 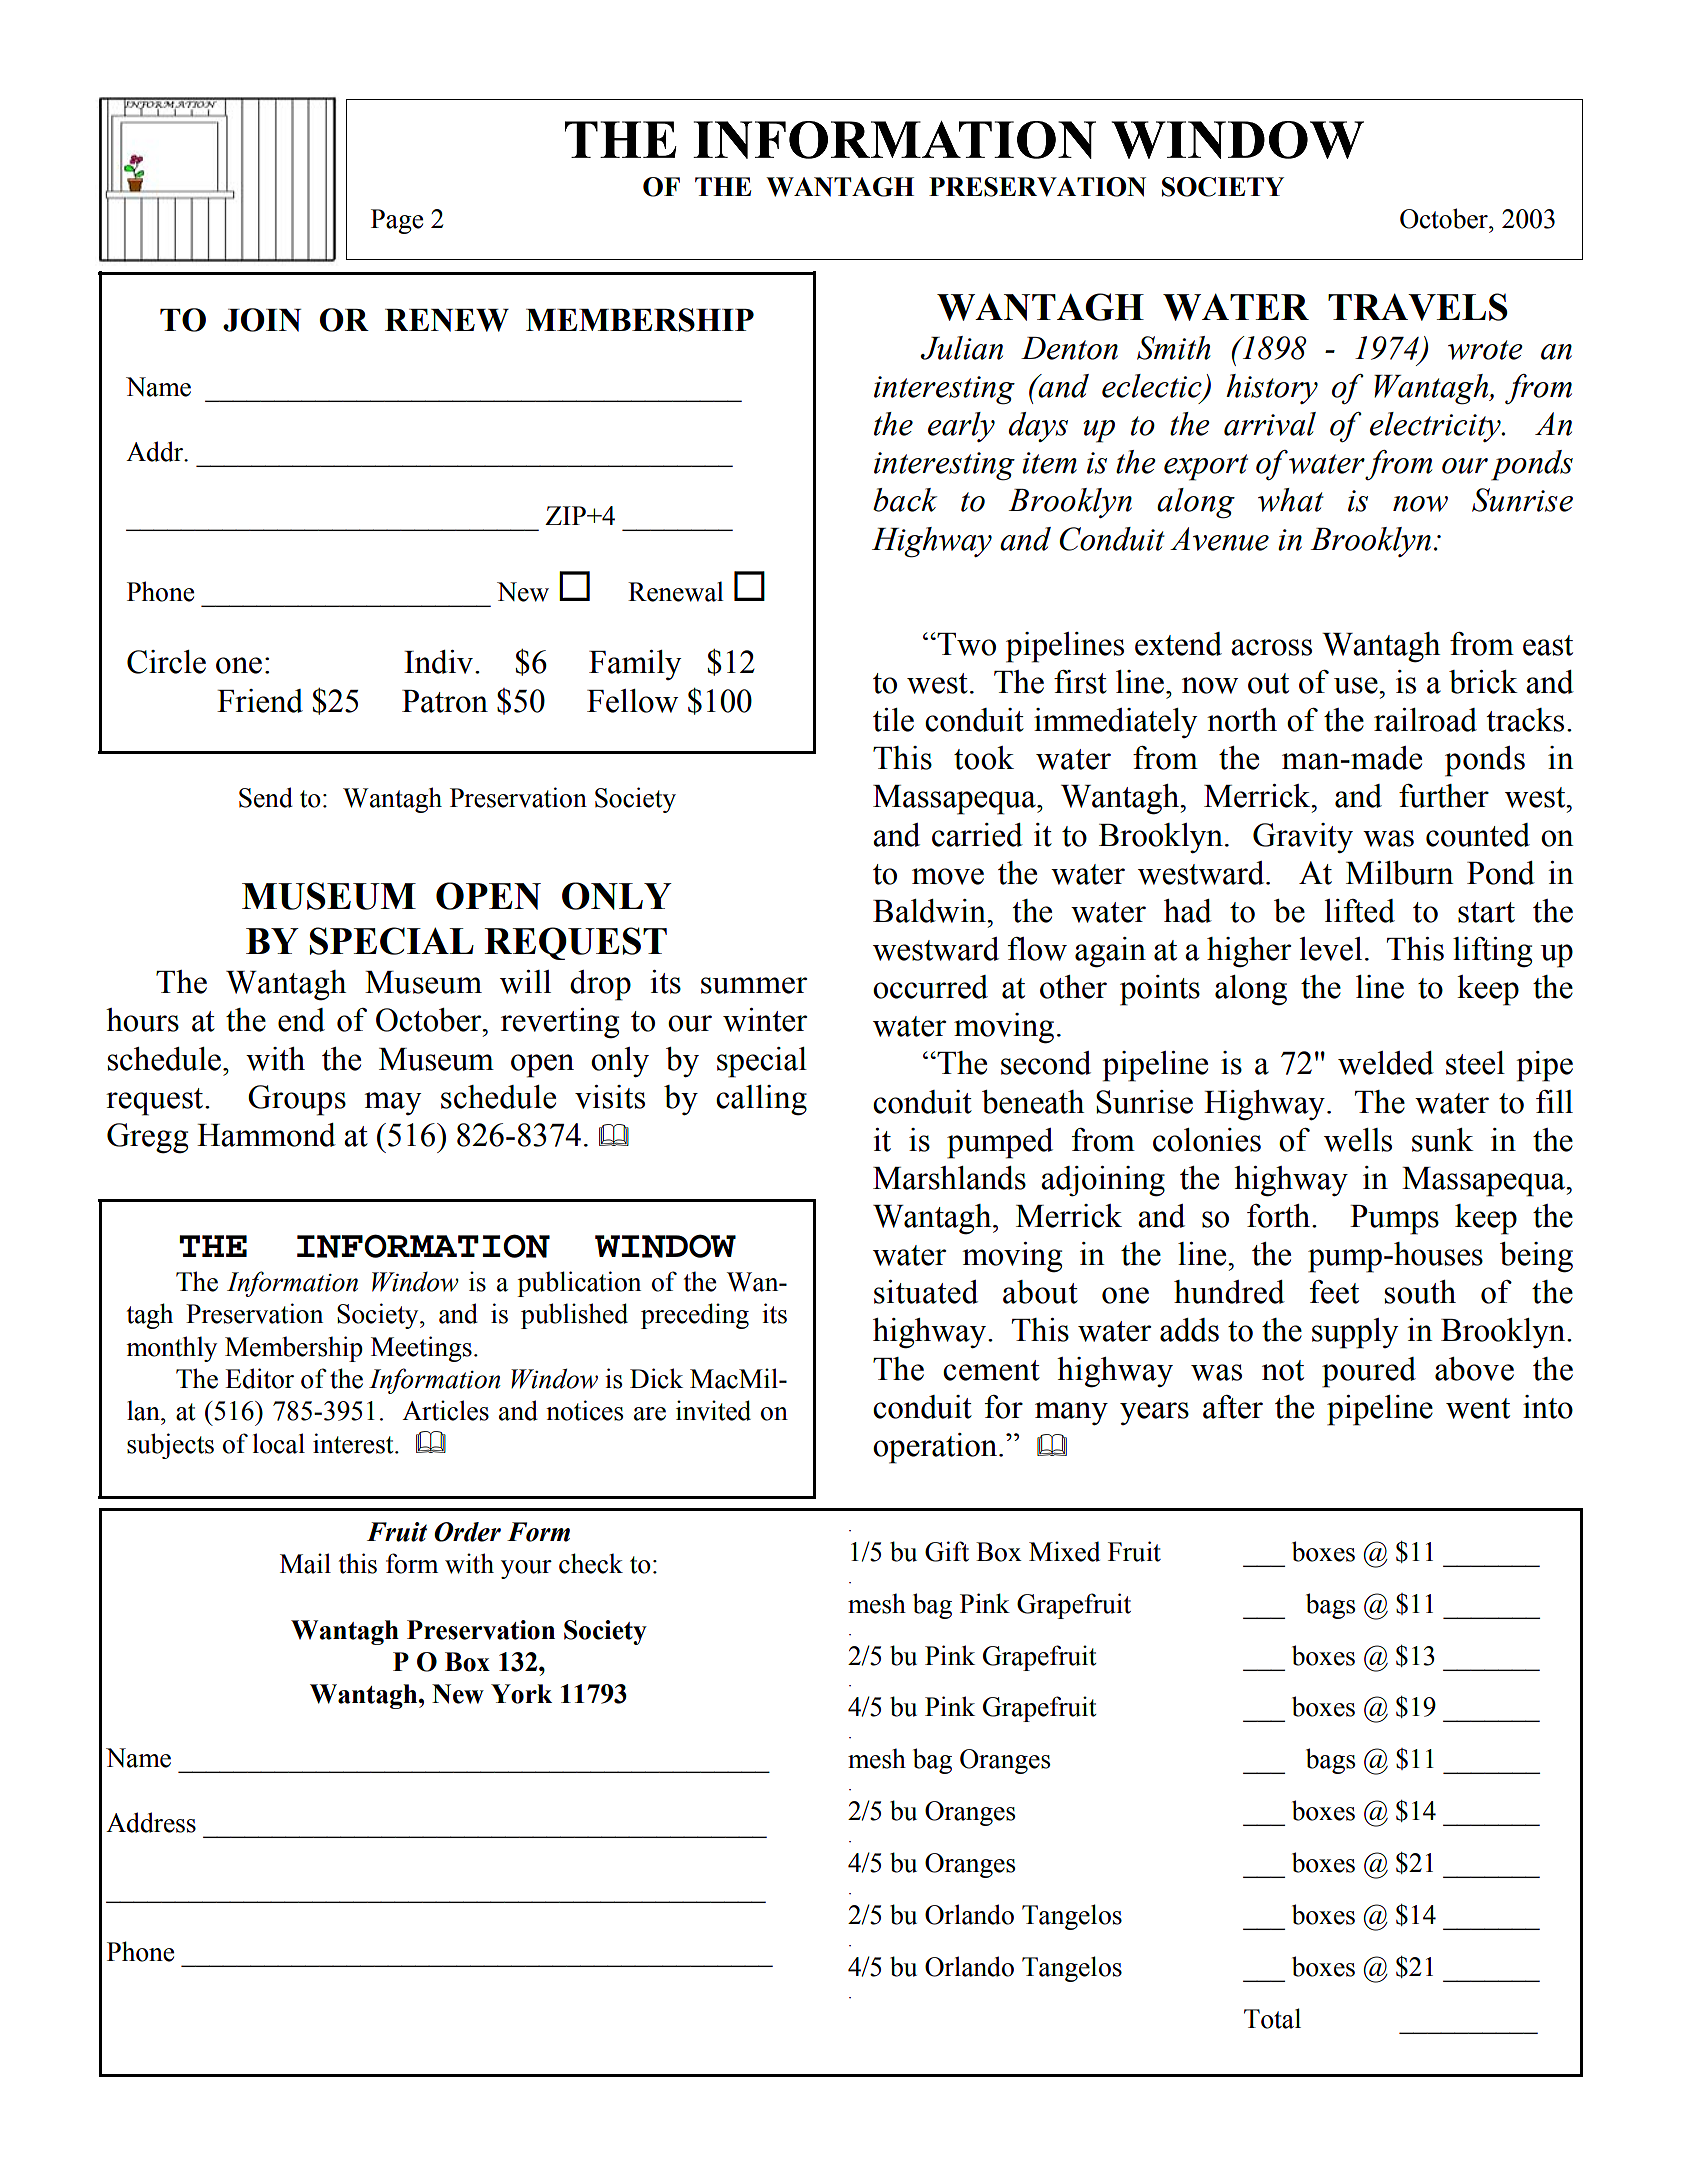 What do you see at coordinates (521, 1694) in the page?
I see `York` at bounding box center [521, 1694].
